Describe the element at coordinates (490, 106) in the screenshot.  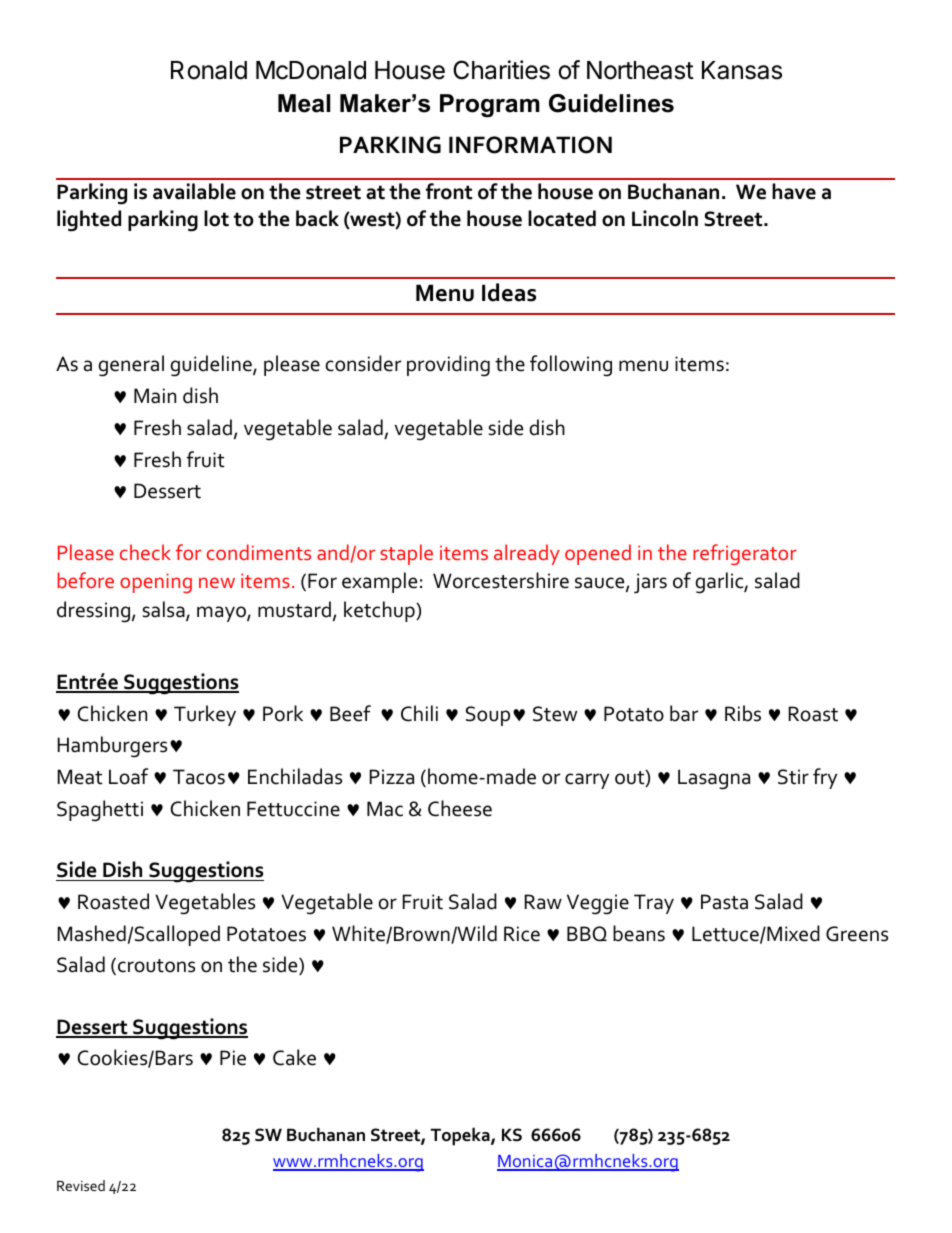
I see `Program` at that location.
